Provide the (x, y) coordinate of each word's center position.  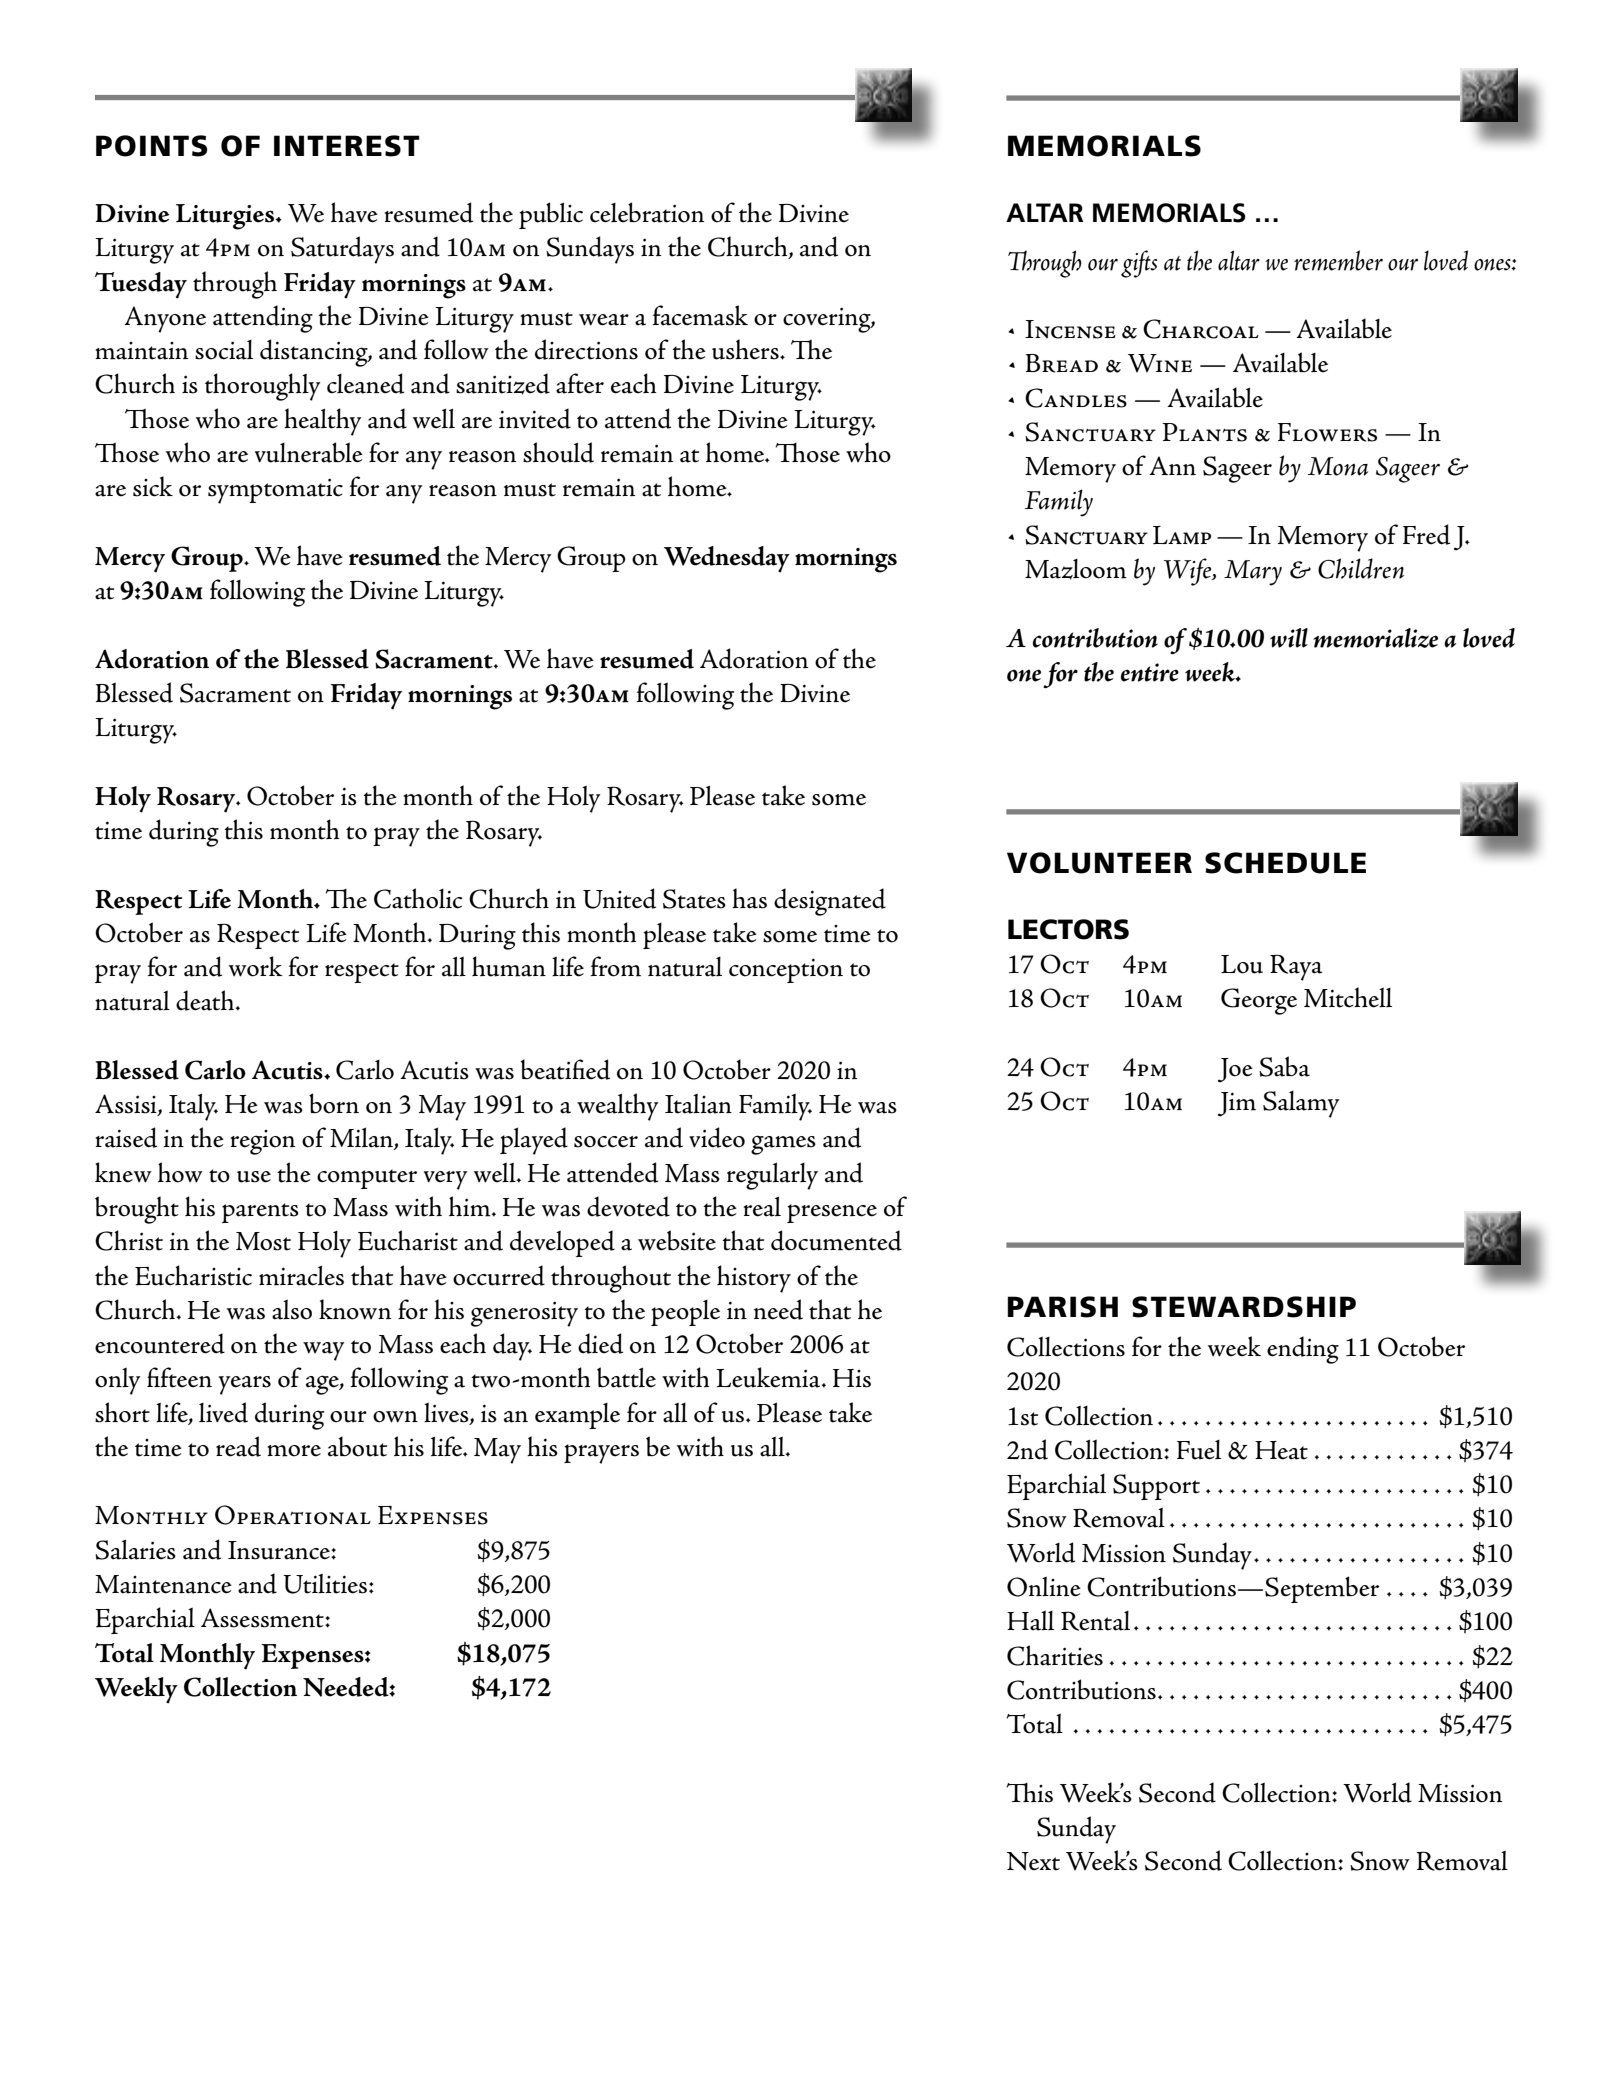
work (256, 966)
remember (1338, 260)
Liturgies (226, 217)
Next (1033, 1861)
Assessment (263, 1618)
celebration (647, 212)
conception (786, 970)
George (1259, 1001)
